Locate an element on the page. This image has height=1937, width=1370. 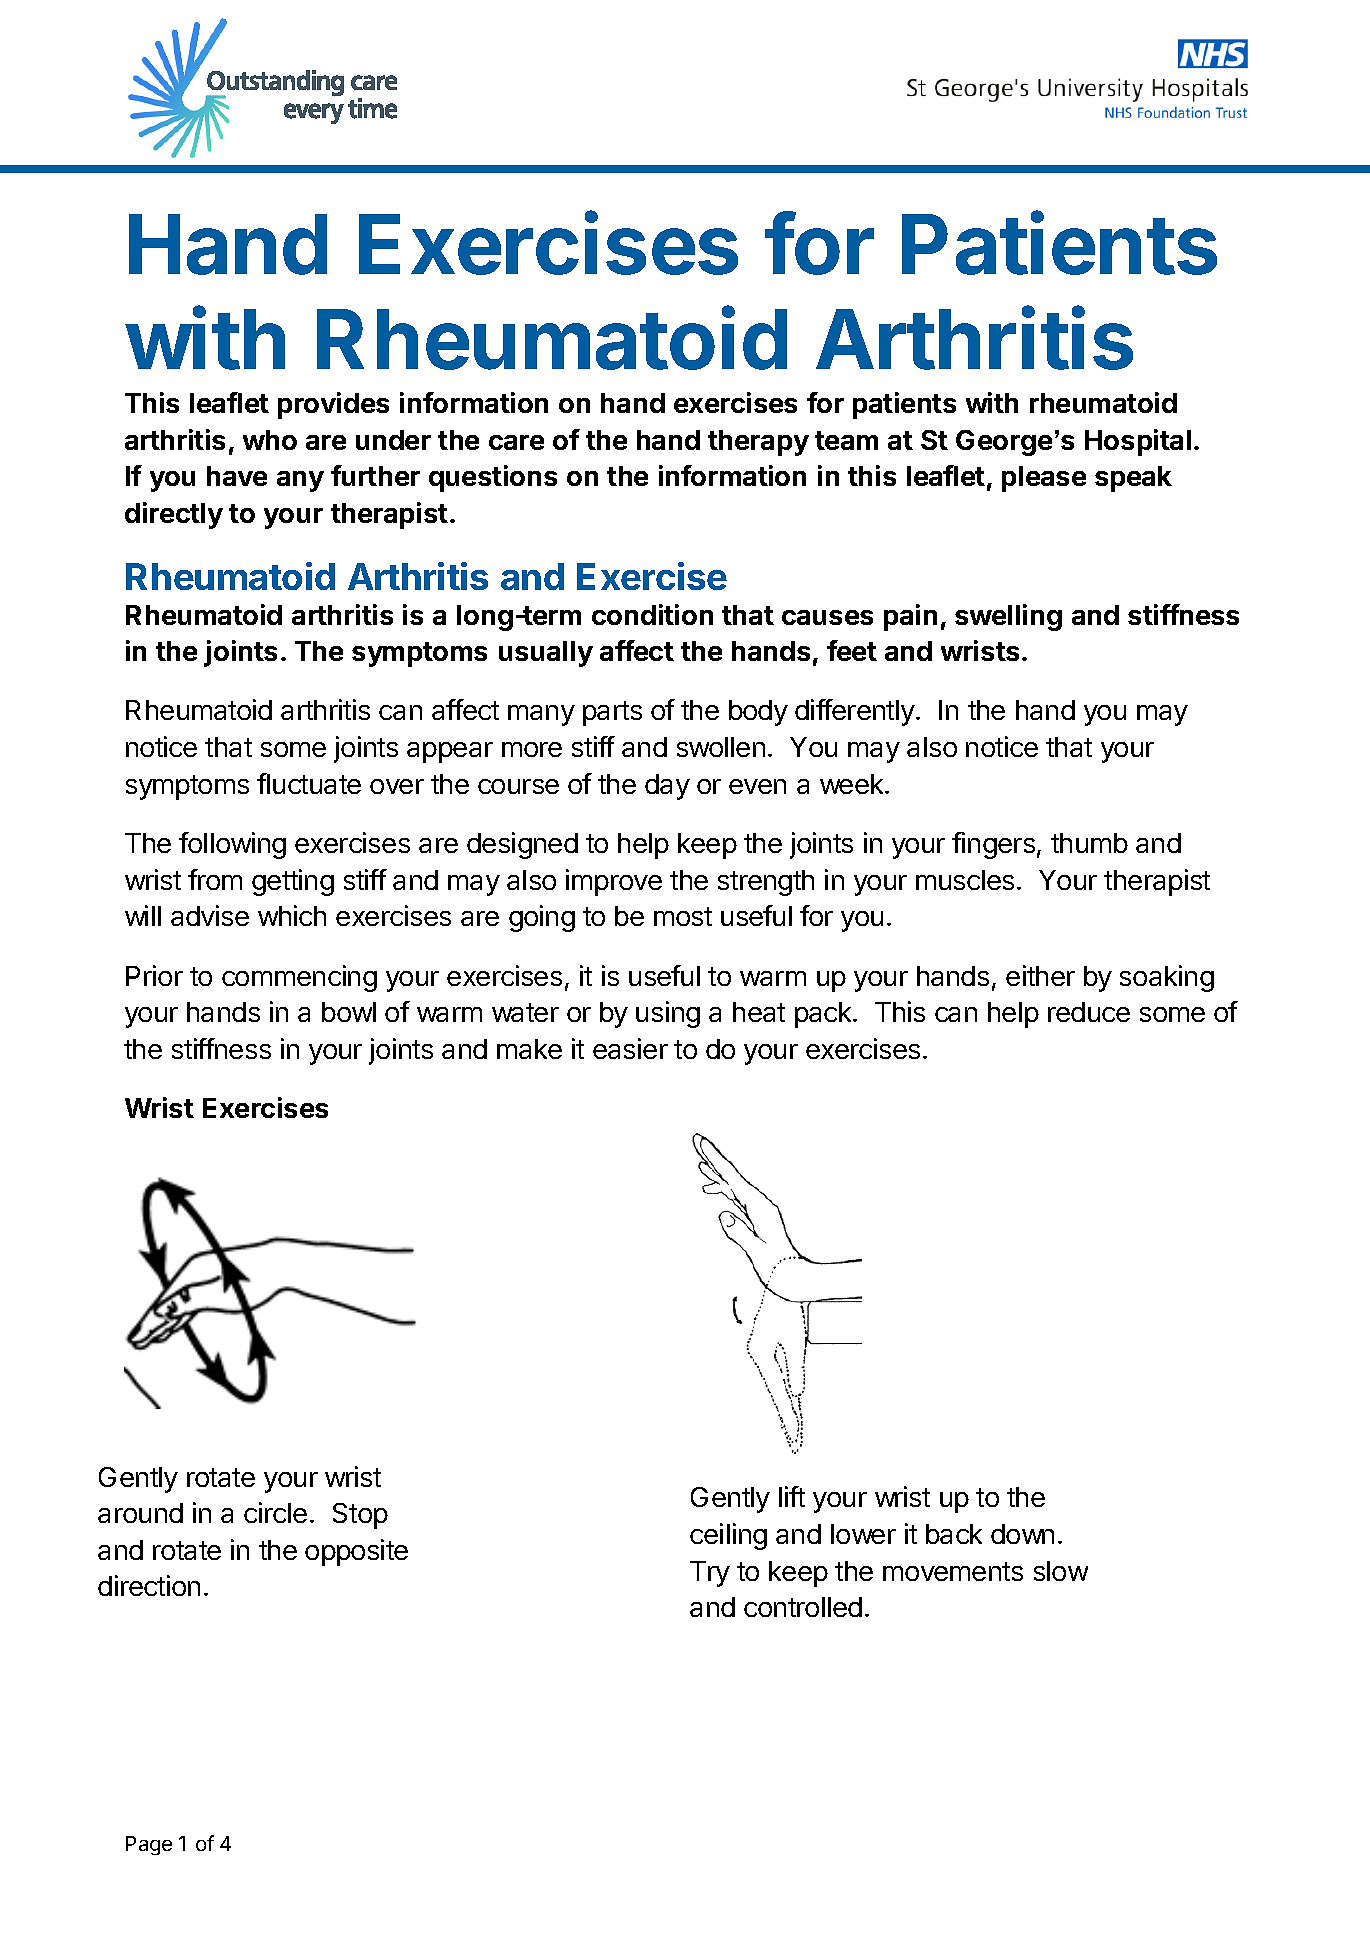
who is located at coordinates (270, 440).
